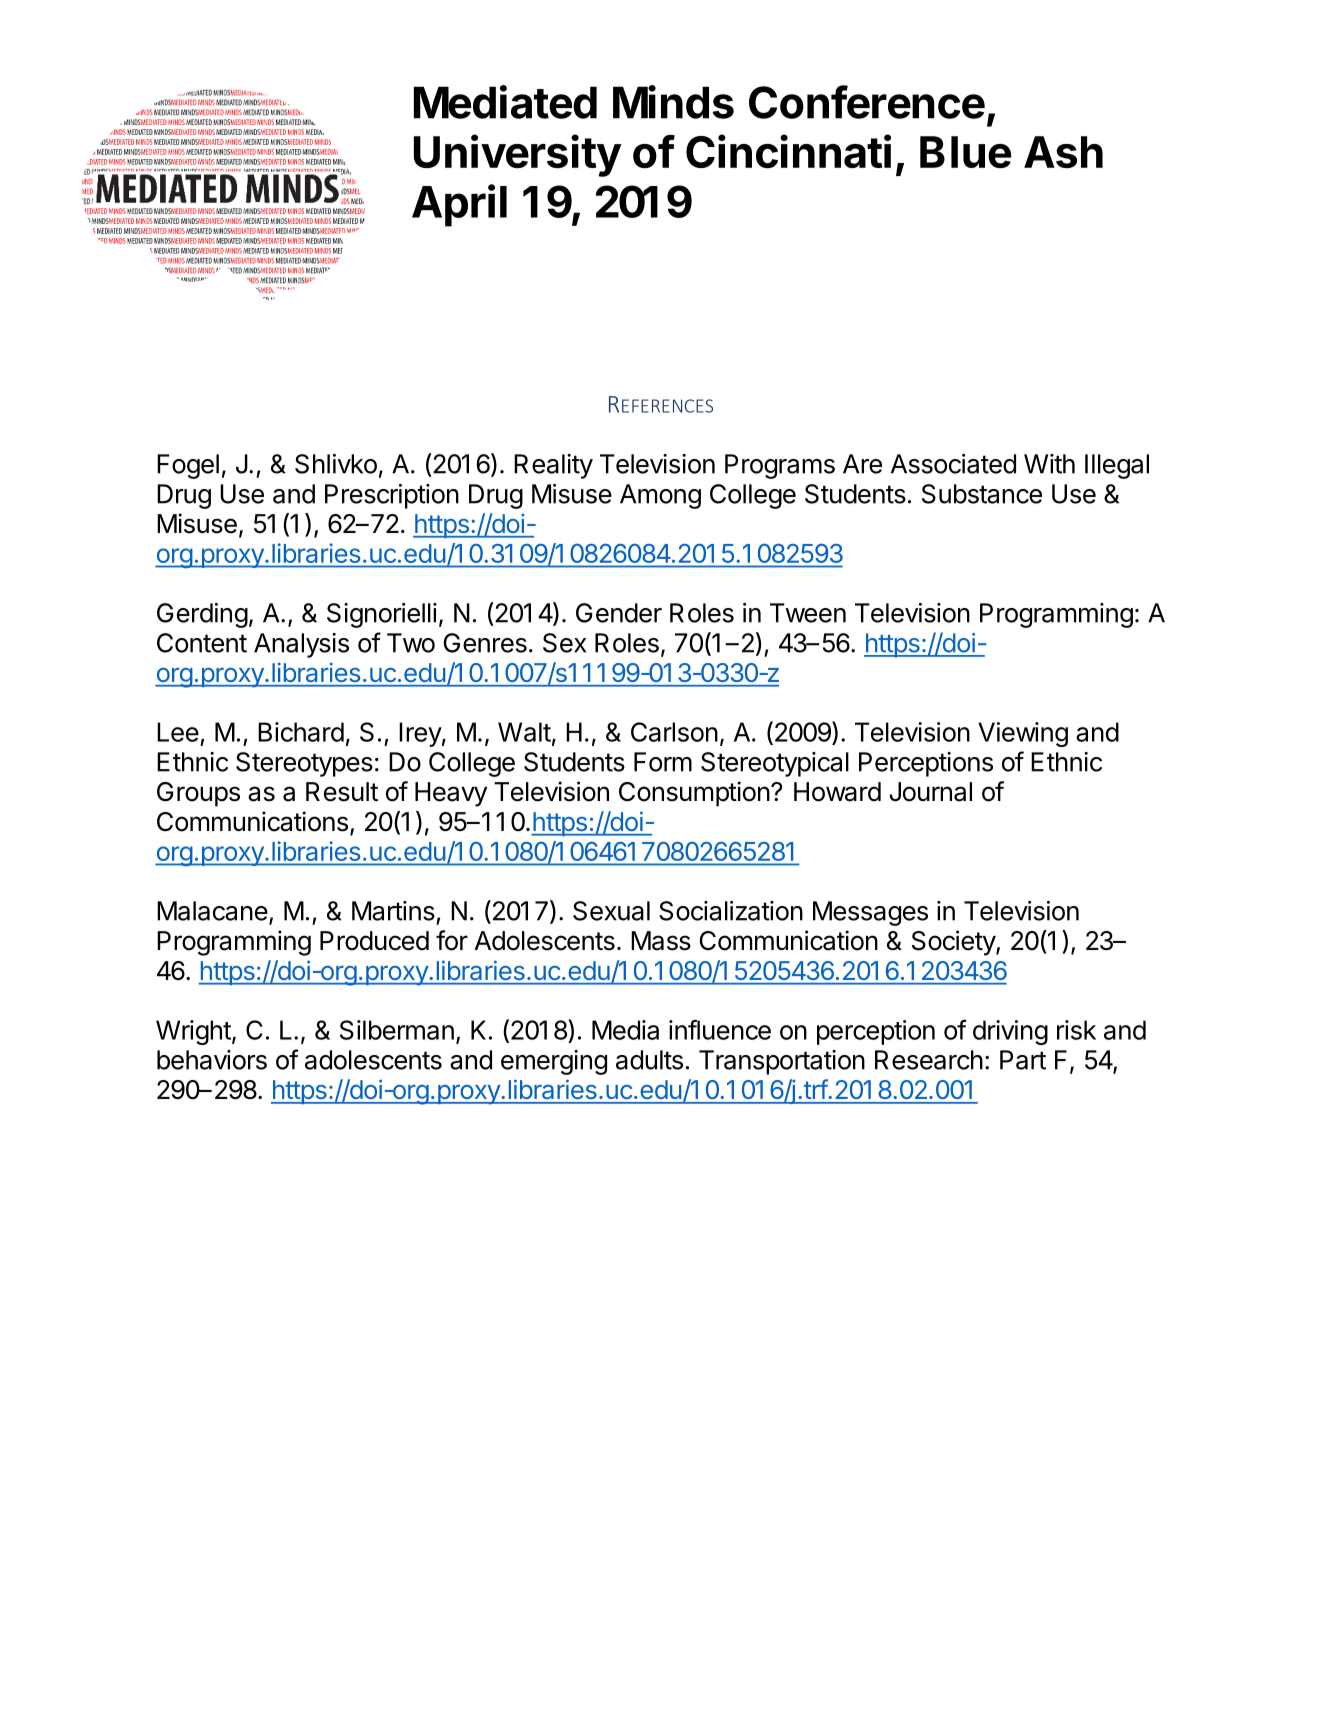 Image resolution: width=1321 pixels, height=1710 pixels. Describe the element at coordinates (1049, 464) in the screenshot. I see `With` at that location.
